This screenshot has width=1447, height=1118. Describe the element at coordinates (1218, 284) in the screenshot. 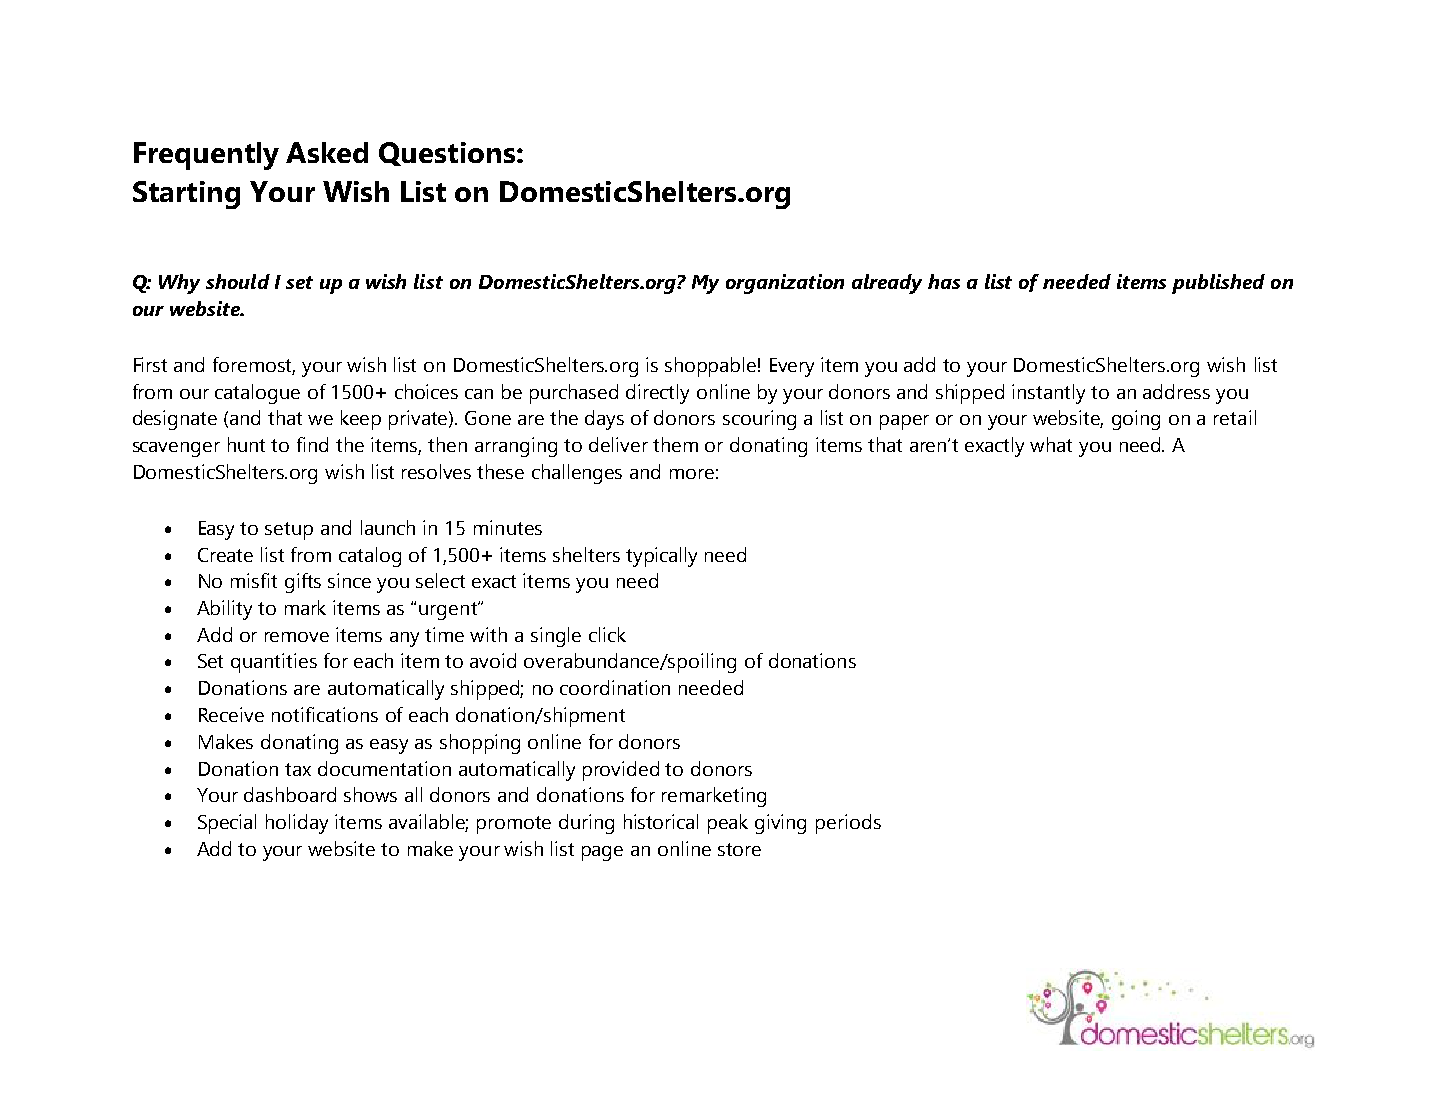

I see `published` at that location.
